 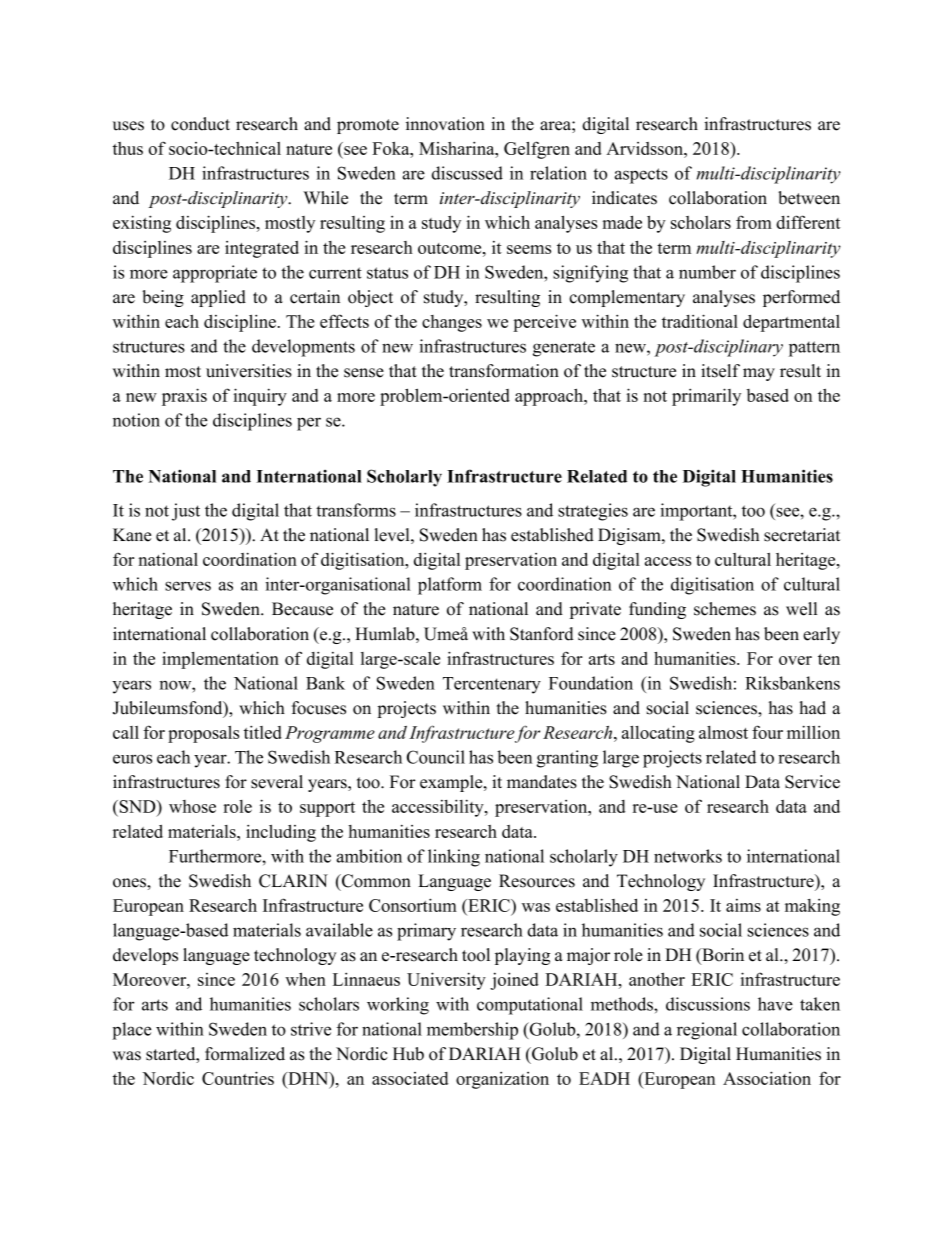 What do you see at coordinates (809, 198) in the page?
I see `between` at bounding box center [809, 198].
